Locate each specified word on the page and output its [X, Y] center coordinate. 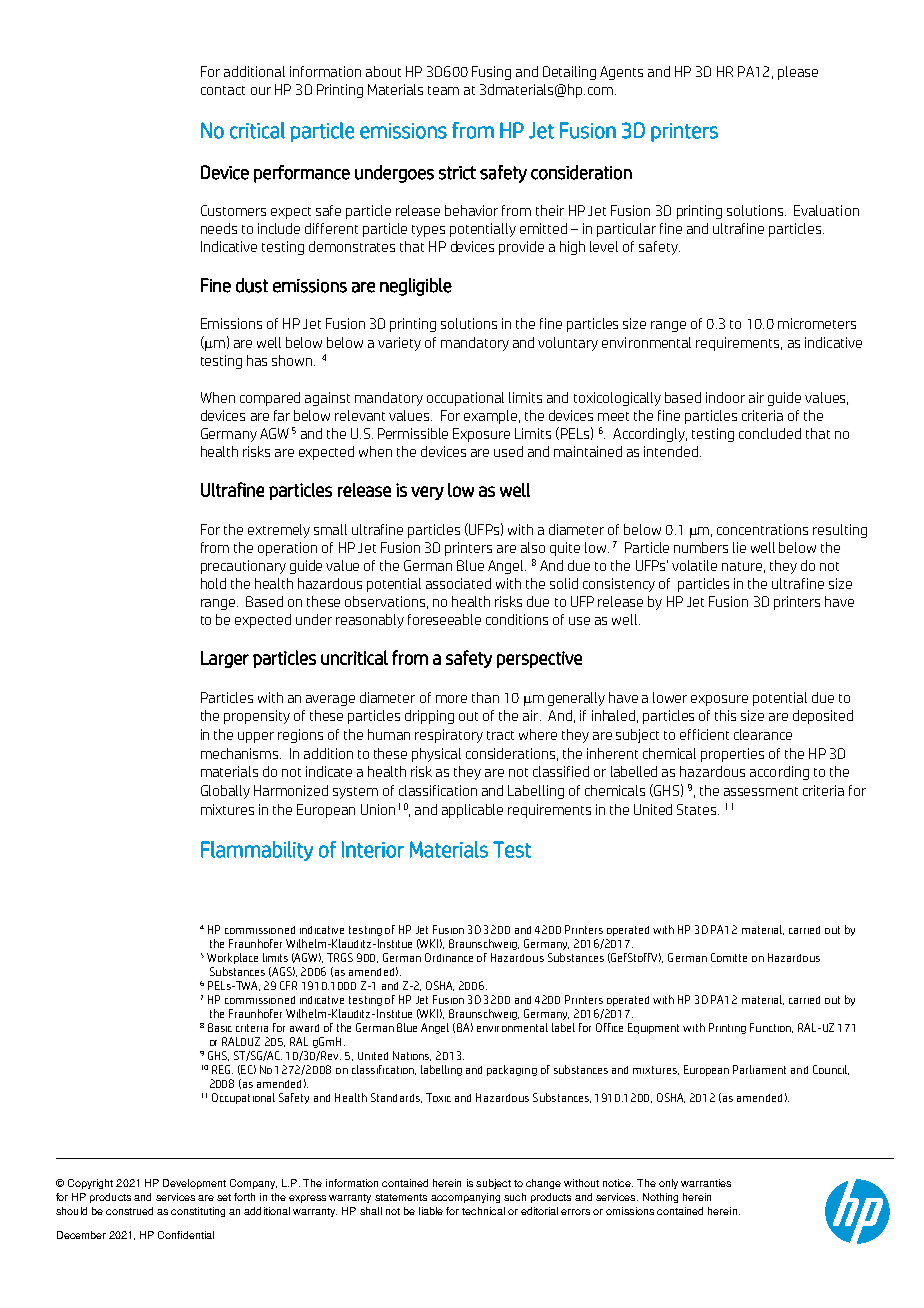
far [282, 415]
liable [431, 1211]
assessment [761, 791]
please [798, 73]
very [427, 493]
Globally [225, 792]
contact [223, 90]
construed [129, 1211]
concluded [770, 433]
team [443, 90]
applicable [472, 811]
